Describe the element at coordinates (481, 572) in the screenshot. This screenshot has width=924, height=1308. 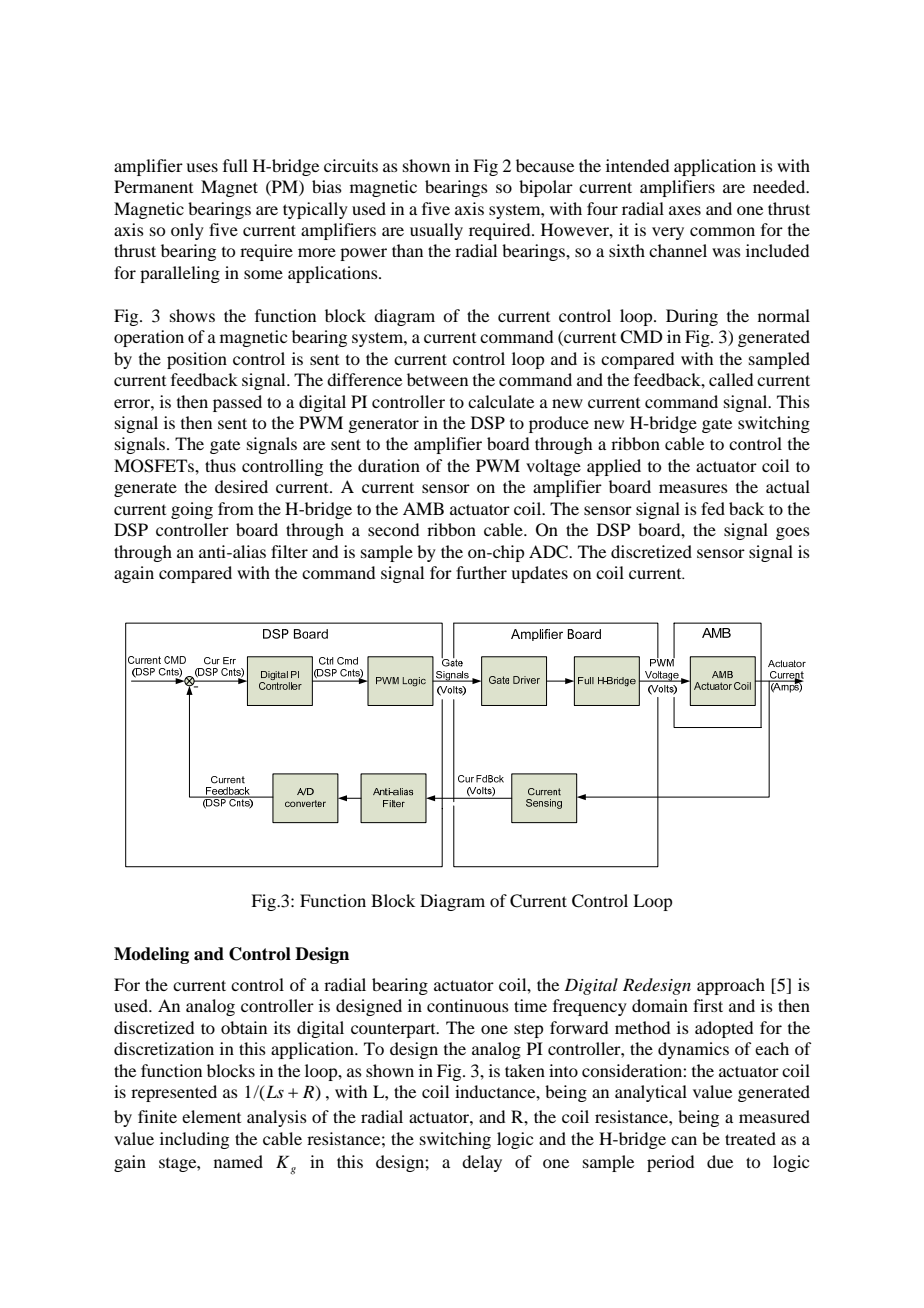
I see `further` at that location.
